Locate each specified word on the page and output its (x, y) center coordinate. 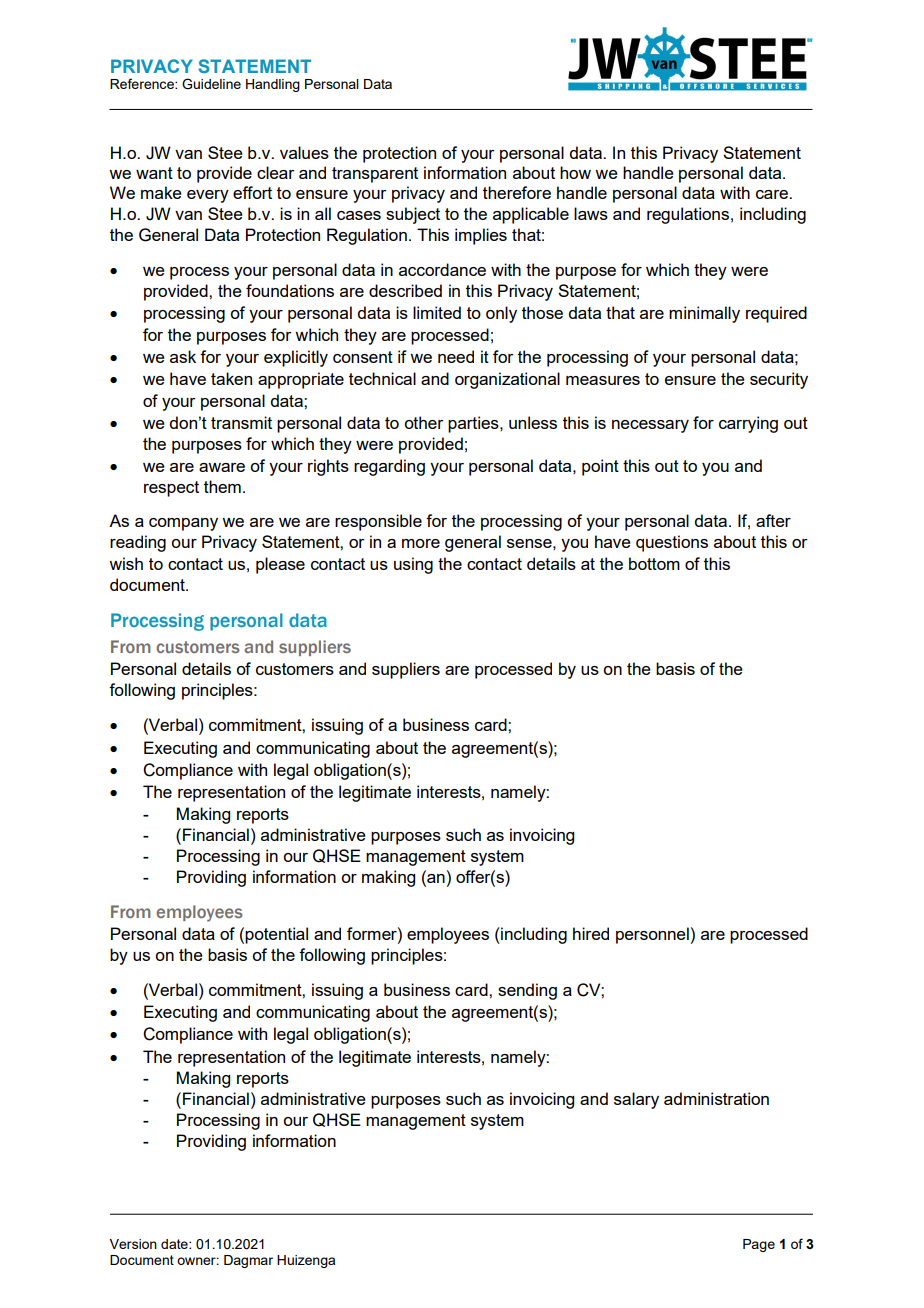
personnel (652, 935)
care (773, 194)
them (222, 486)
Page (759, 1245)
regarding (389, 467)
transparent (375, 175)
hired (591, 933)
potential (276, 935)
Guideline (211, 84)
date (175, 1244)
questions (672, 543)
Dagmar (248, 1261)
